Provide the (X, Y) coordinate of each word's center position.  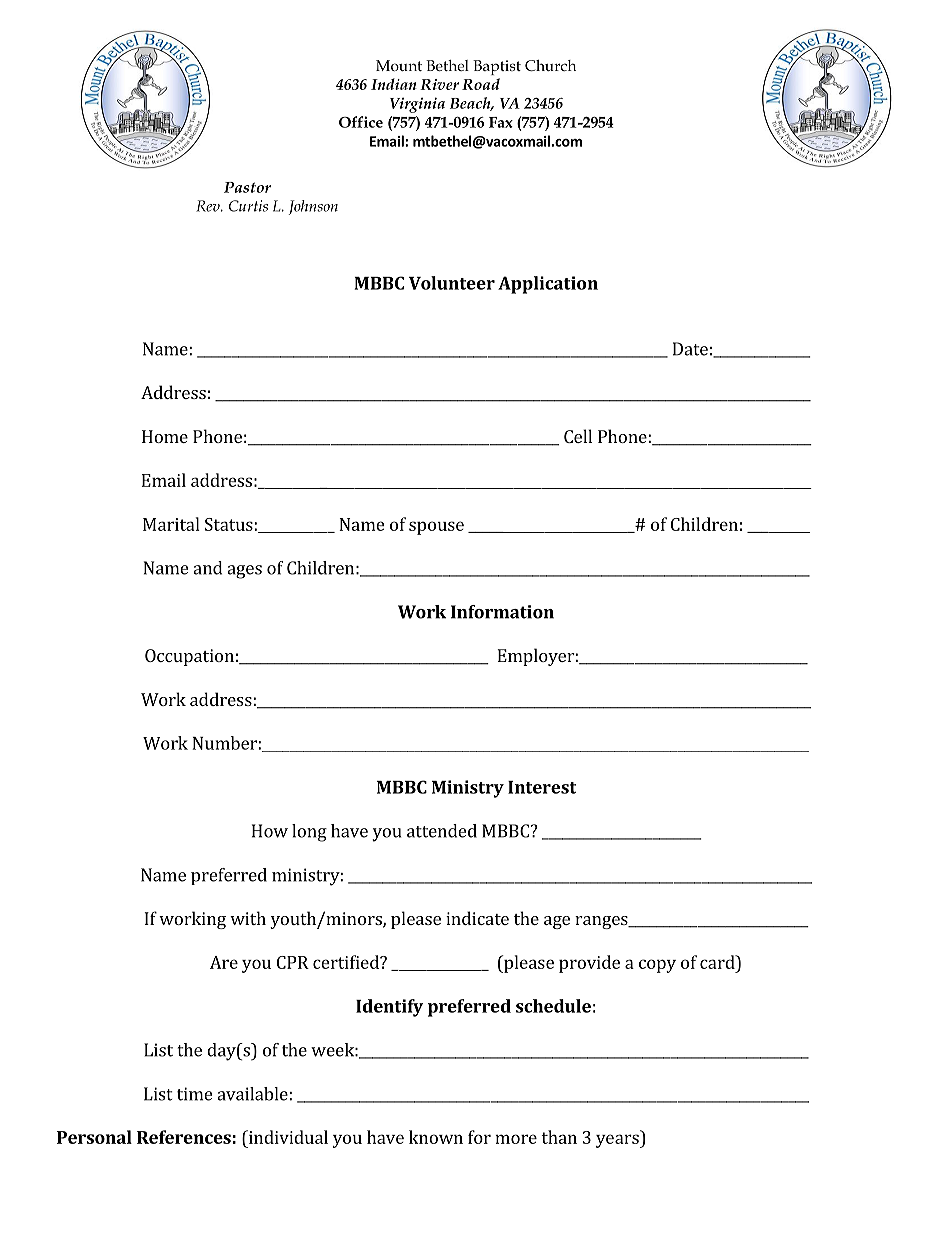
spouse (436, 528)
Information (502, 612)
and (207, 568)
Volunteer (452, 283)
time (194, 1094)
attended (442, 831)
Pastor (247, 187)
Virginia (417, 105)
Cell (578, 436)
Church (550, 65)
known (436, 1137)
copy (657, 966)
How (270, 831)
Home (165, 436)
